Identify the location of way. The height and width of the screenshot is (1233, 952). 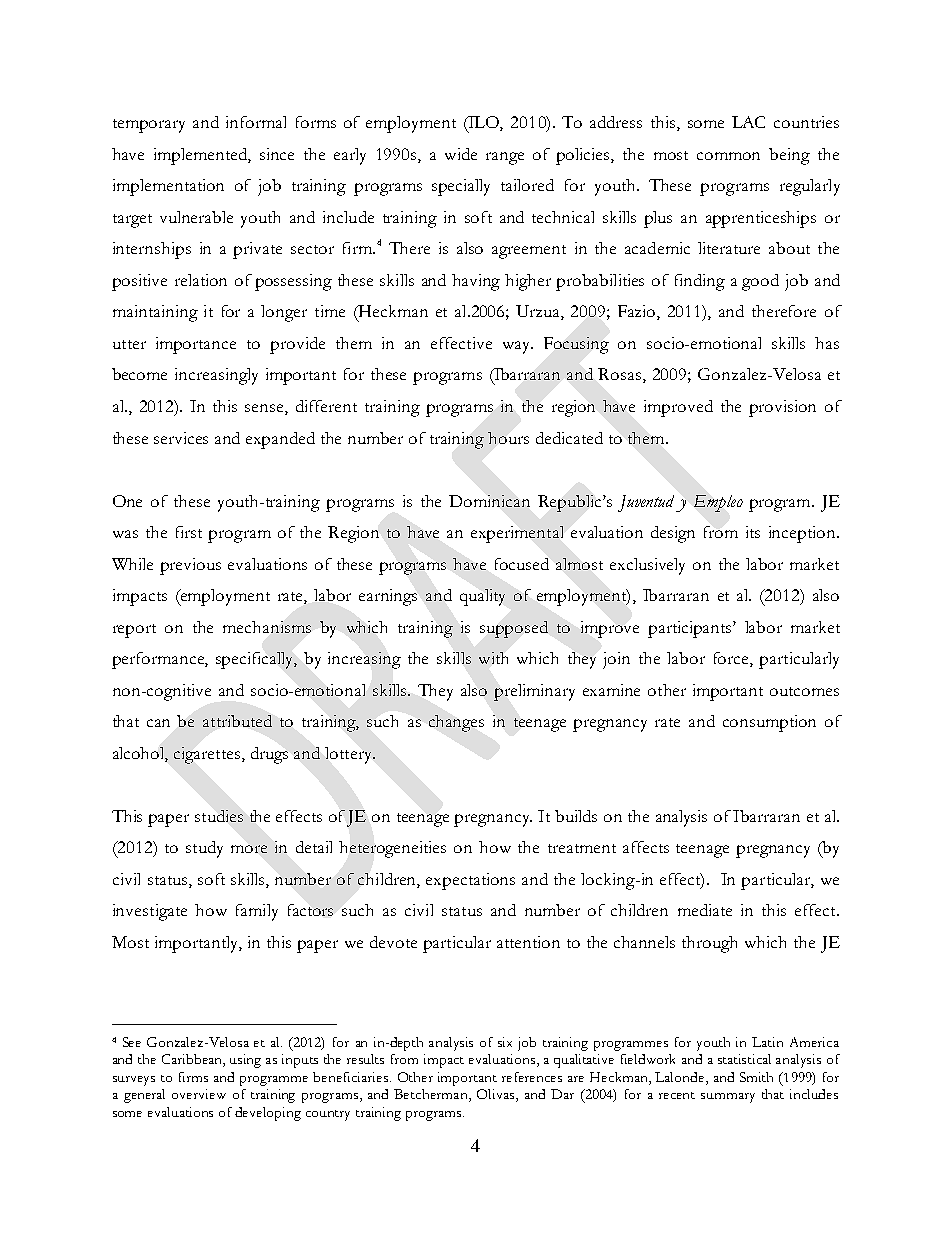
(517, 347).
